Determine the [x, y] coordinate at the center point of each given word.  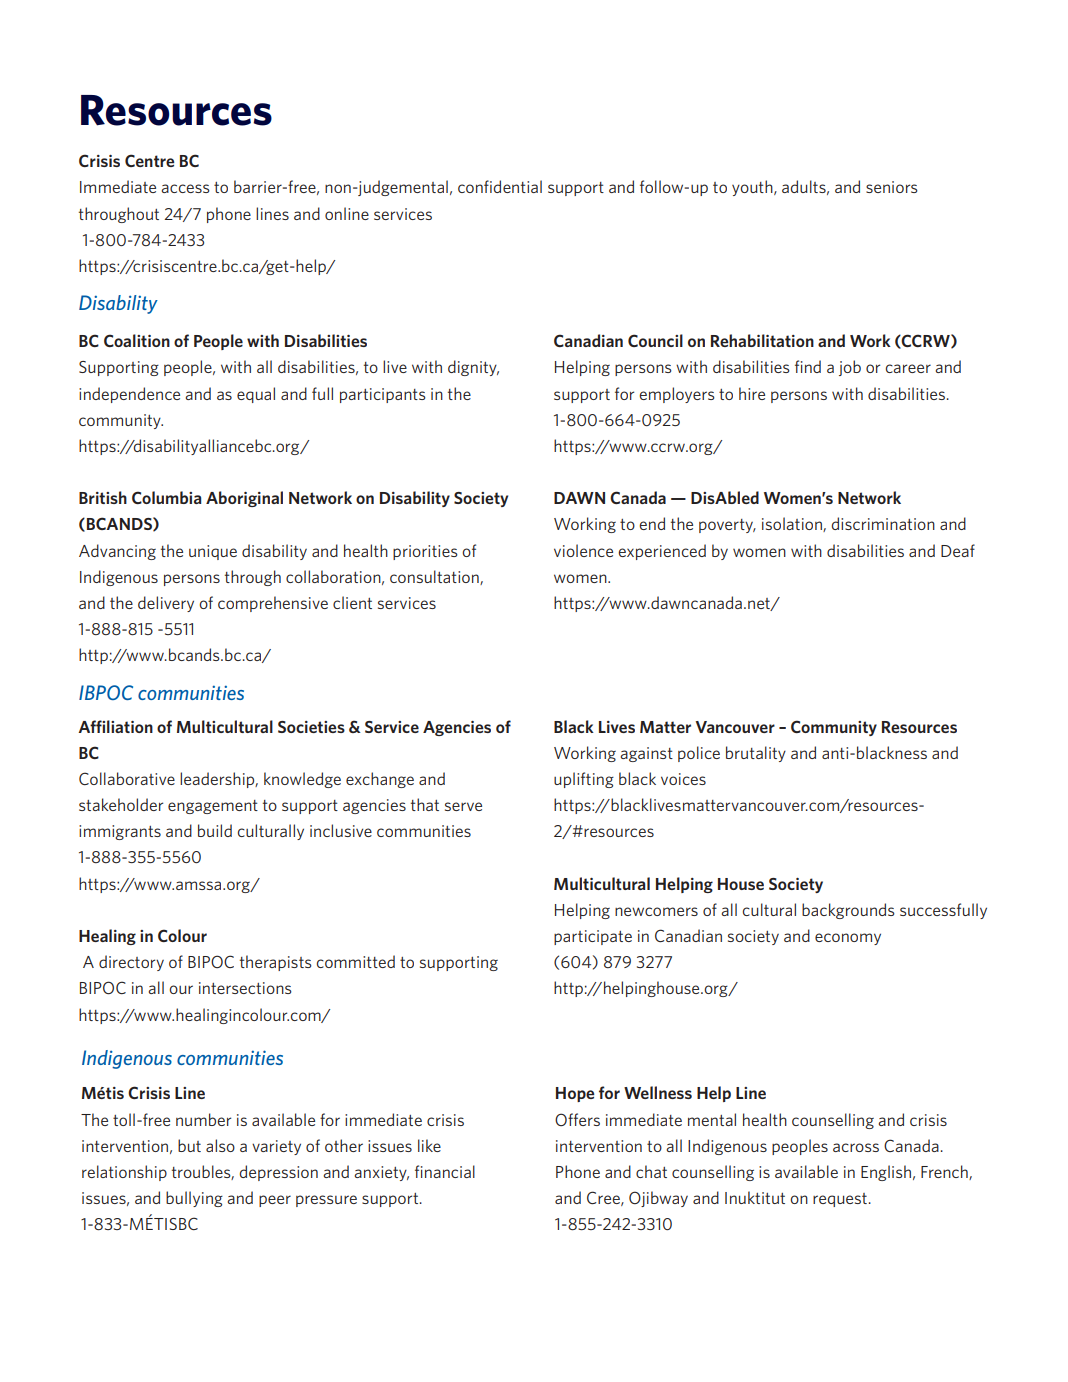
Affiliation [115, 726]
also [220, 1145]
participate [593, 937]
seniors [892, 187]
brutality [756, 754]
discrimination [883, 523]
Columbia [166, 497]
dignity [473, 368]
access [185, 188]
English [886, 1173]
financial [445, 1171]
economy [848, 939]
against [646, 754]
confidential [500, 186]
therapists [276, 963]
